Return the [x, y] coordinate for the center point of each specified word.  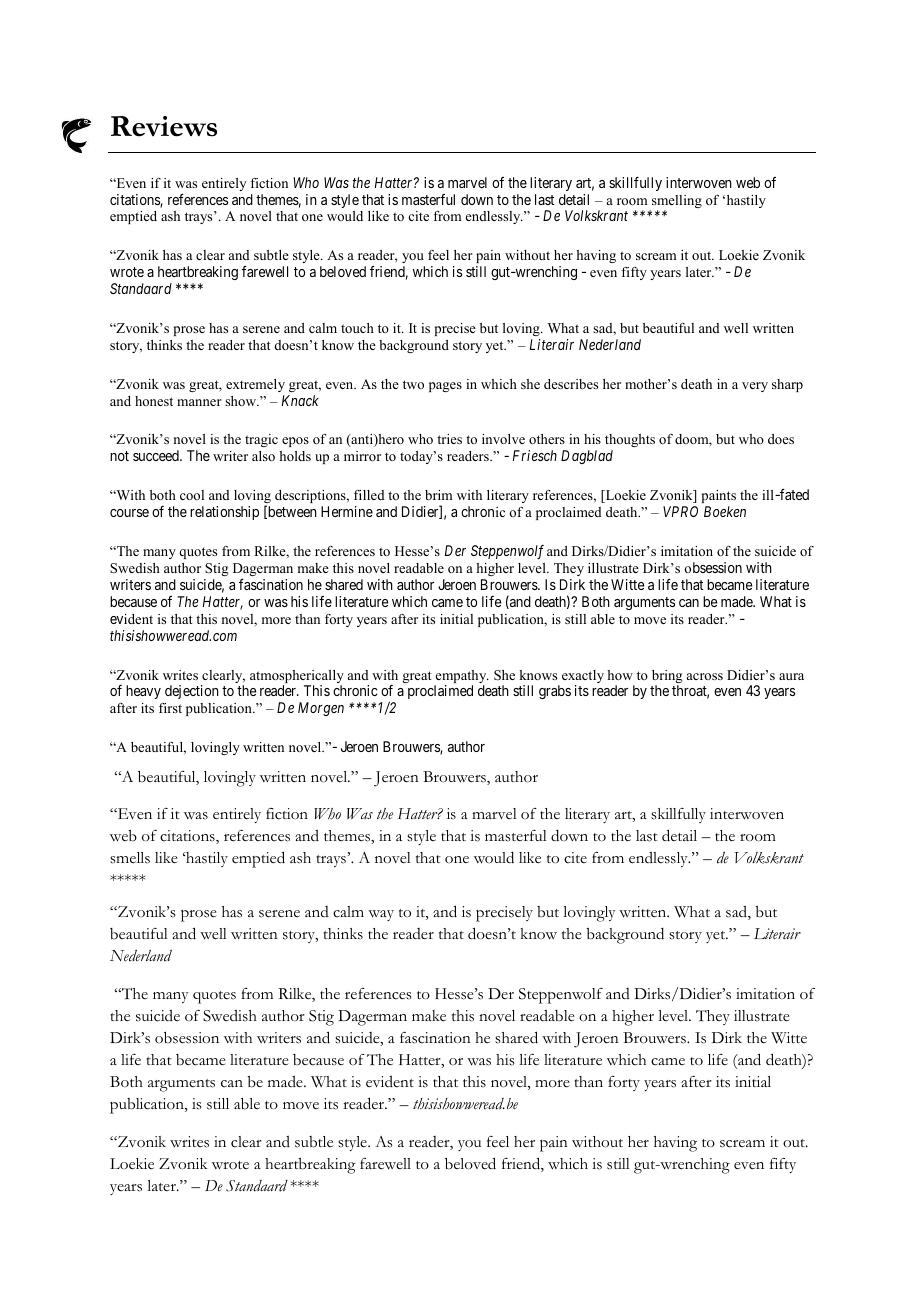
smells [130, 858]
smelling [676, 203]
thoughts [630, 442]
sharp [787, 385]
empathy [461, 678]
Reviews [164, 126]
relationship [224, 513]
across [705, 676]
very [755, 387]
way [381, 915]
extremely [255, 385]
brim [438, 495]
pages [445, 387]
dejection [192, 692]
